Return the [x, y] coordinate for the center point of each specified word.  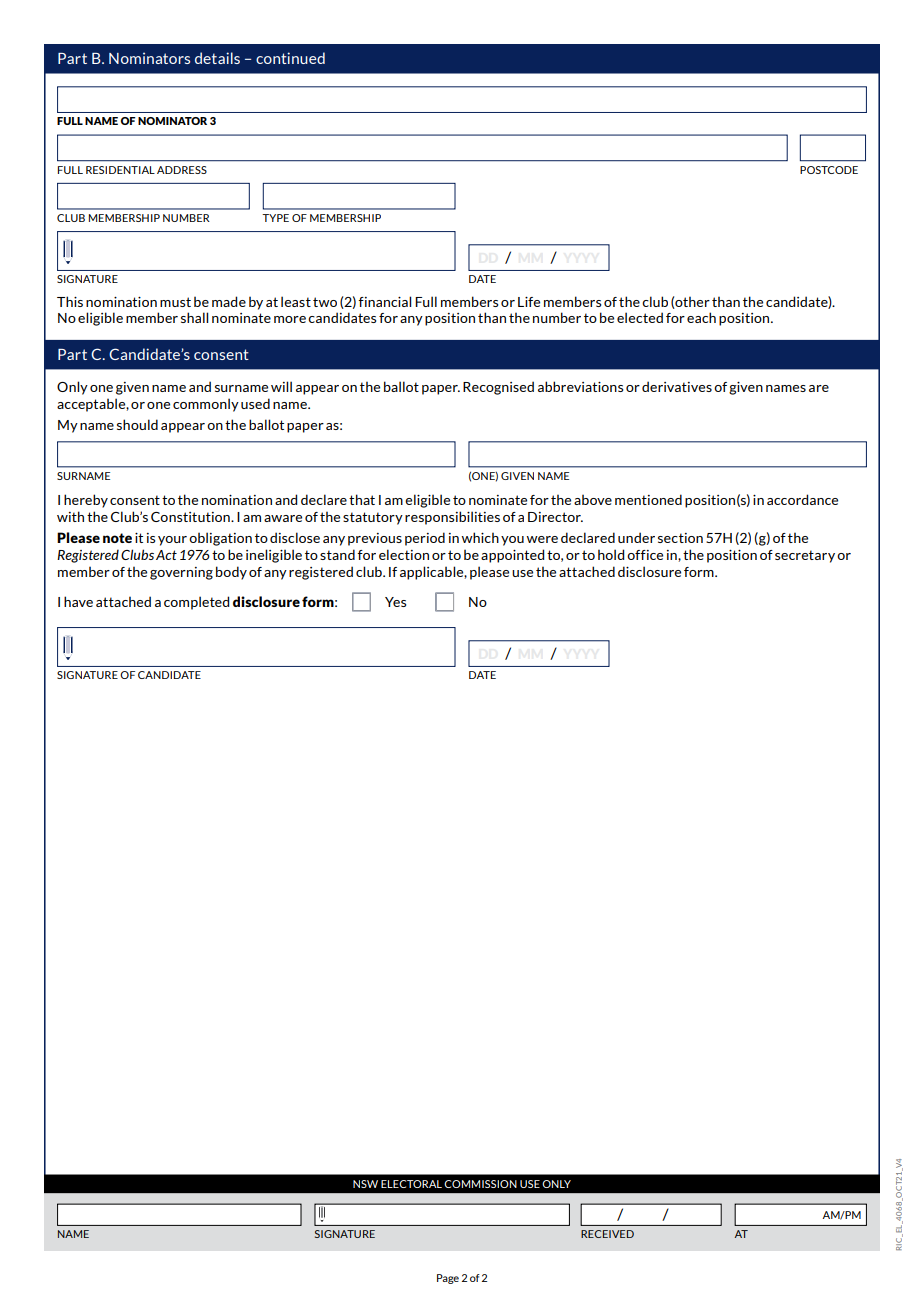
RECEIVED [607, 1234]
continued [290, 58]
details [217, 58]
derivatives [677, 386]
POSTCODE [829, 170]
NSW [365, 1184]
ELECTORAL [411, 1184]
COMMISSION [480, 1184]
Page [448, 1279]
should [137, 424]
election [404, 554]
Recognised [498, 388]
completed [196, 603]
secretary [805, 556]
